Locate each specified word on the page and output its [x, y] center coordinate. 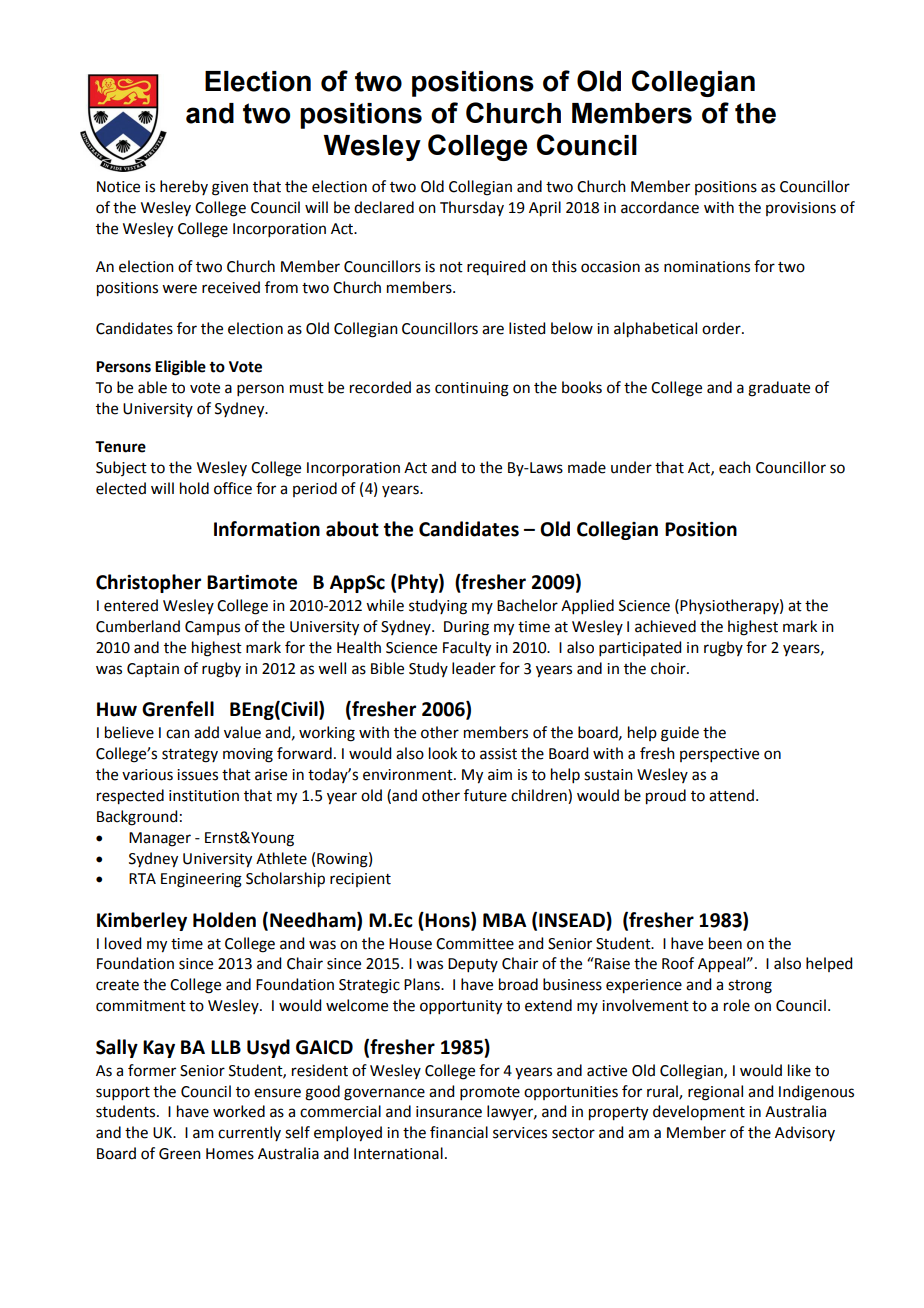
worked [239, 1111]
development [699, 1112]
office [233, 488]
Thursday [472, 208]
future [485, 795]
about [352, 529]
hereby [184, 187]
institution [204, 796]
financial [459, 1132]
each [735, 467]
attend [731, 795]
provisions [801, 209]
